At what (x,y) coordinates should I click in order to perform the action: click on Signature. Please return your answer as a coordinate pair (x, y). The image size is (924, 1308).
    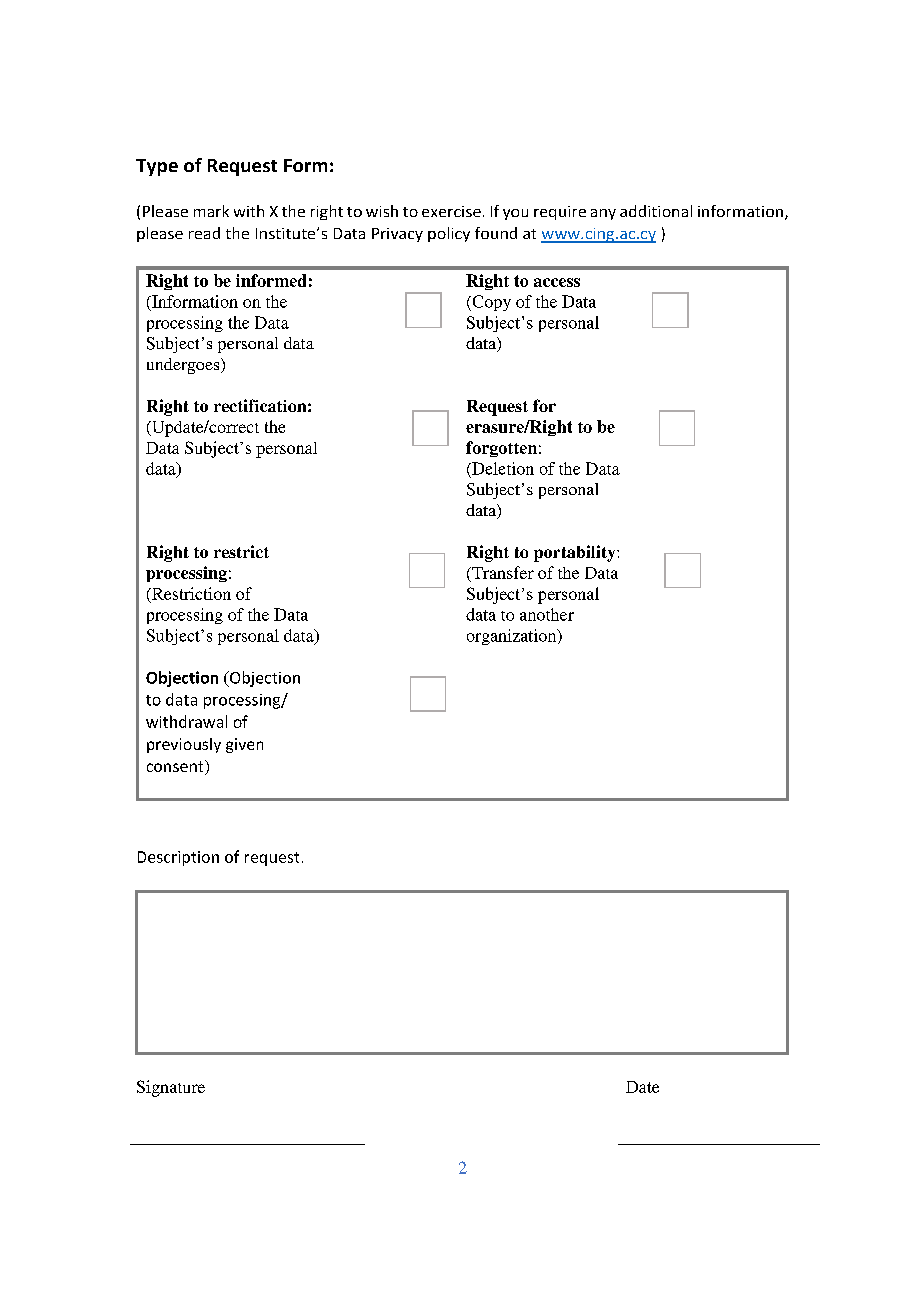
    Looking at the image, I should click on (171, 1088).
